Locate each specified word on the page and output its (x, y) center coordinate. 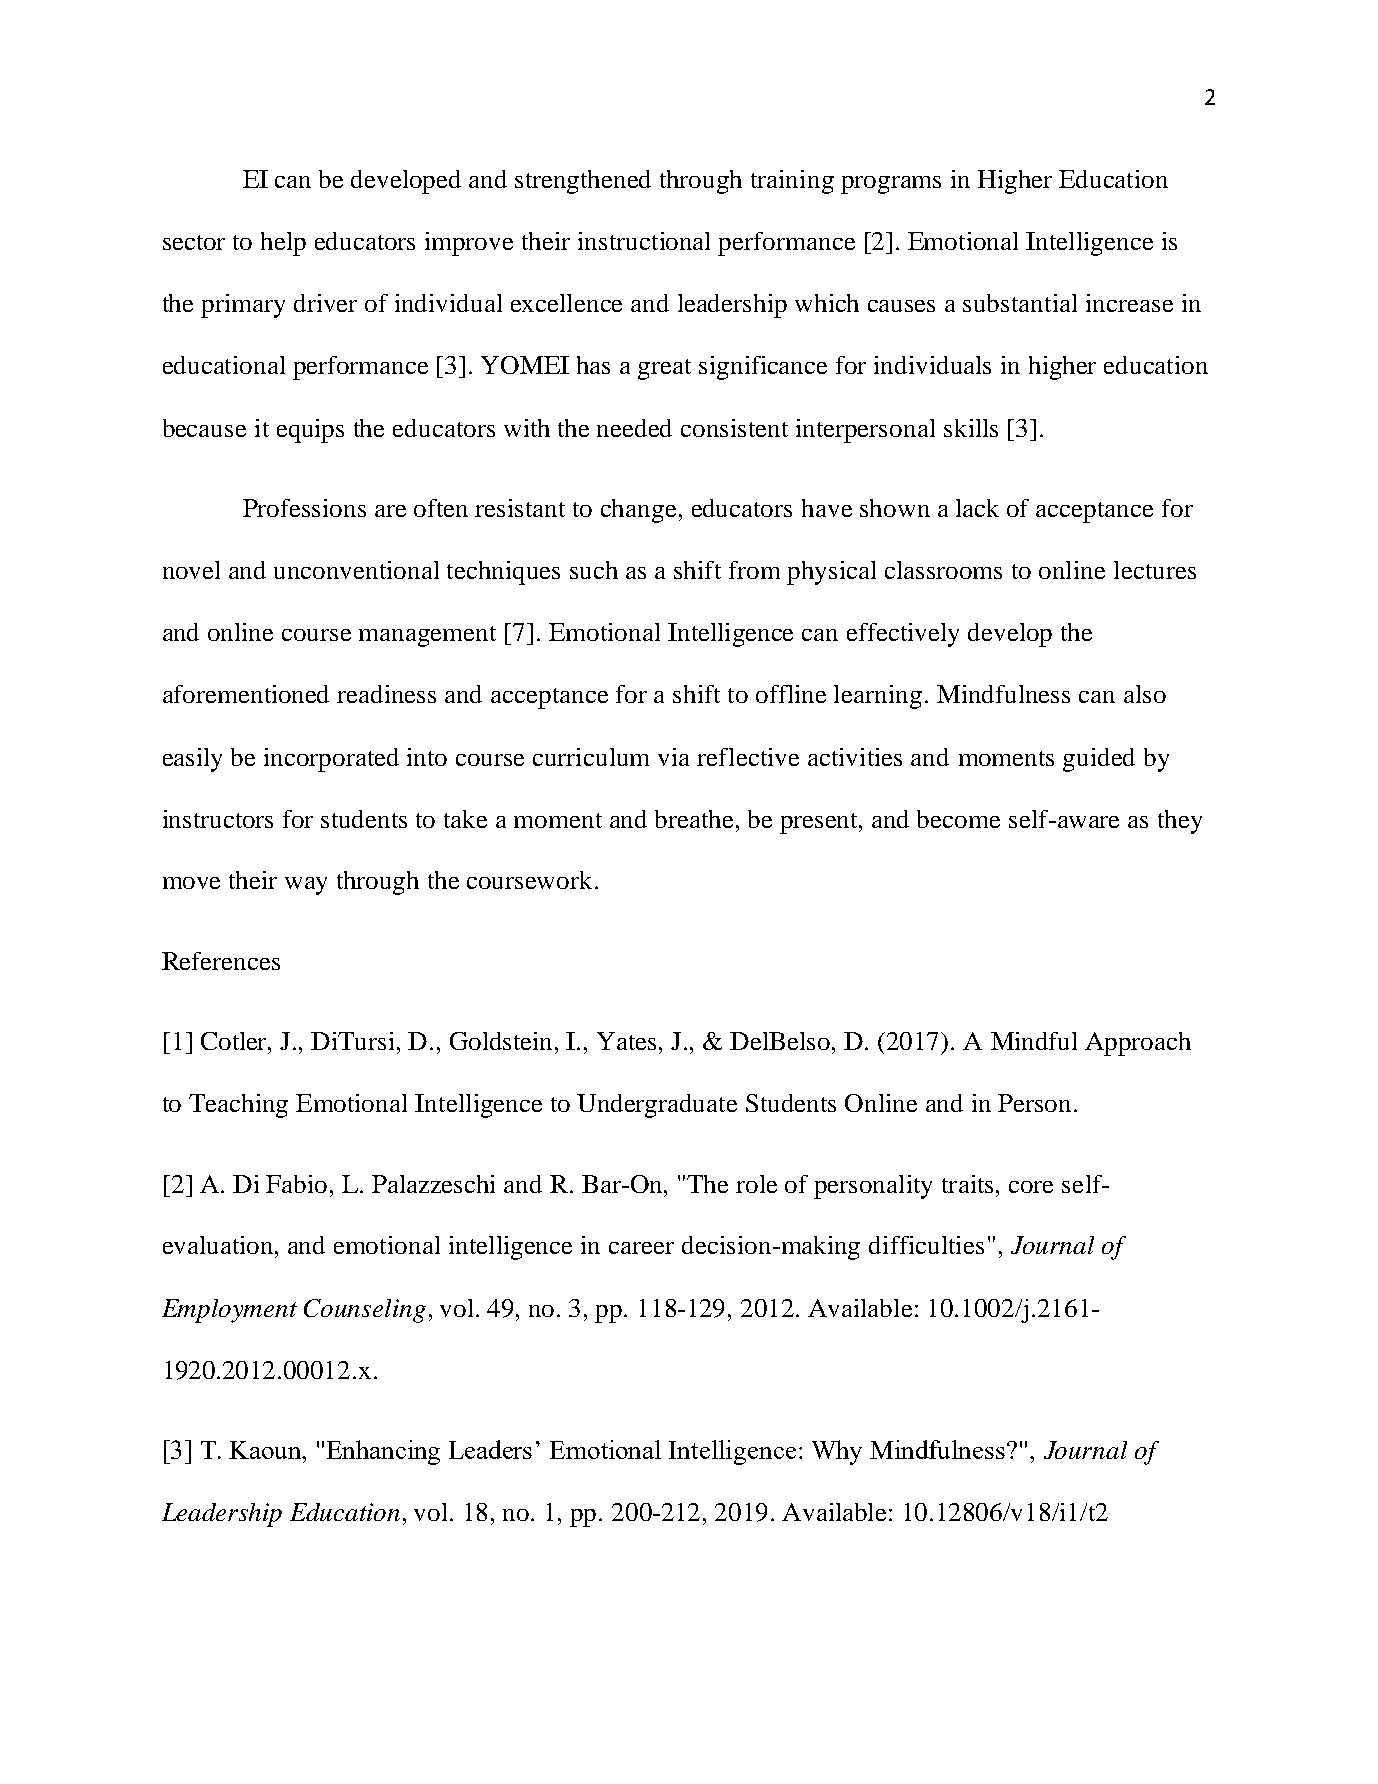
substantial (1020, 303)
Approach (1138, 1044)
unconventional (356, 570)
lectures (1155, 570)
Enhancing (383, 1452)
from (754, 570)
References (221, 961)
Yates (628, 1041)
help (283, 244)
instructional (644, 241)
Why (837, 1452)
